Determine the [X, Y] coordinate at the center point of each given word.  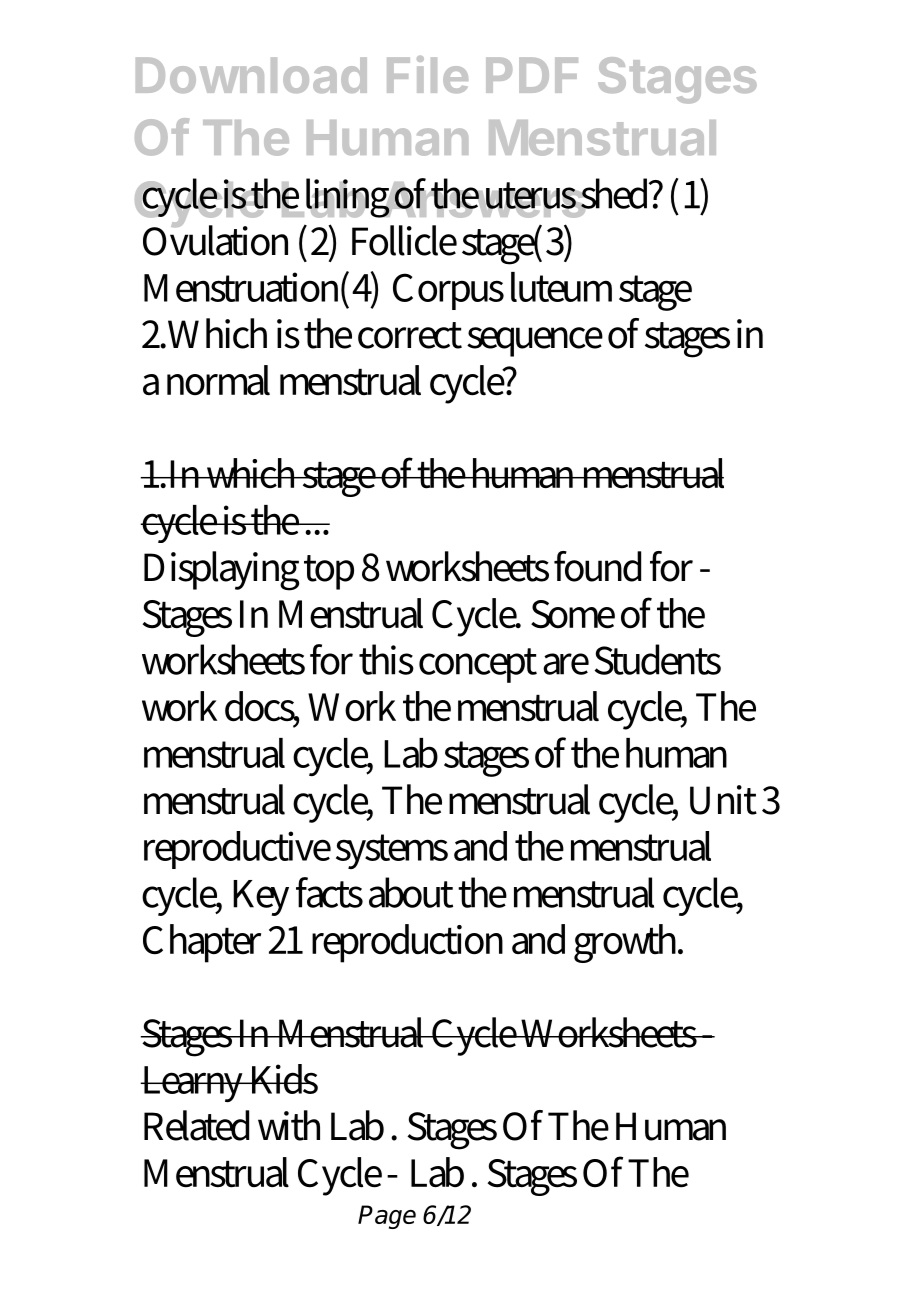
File [427, 74]
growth [628, 943]
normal [218, 380]
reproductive [237, 850]
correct [410, 335]
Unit [723, 800]
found [597, 566]
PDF [532, 75]
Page [387, 1217]
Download [251, 75]
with [289, 1125]
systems [392, 851]
